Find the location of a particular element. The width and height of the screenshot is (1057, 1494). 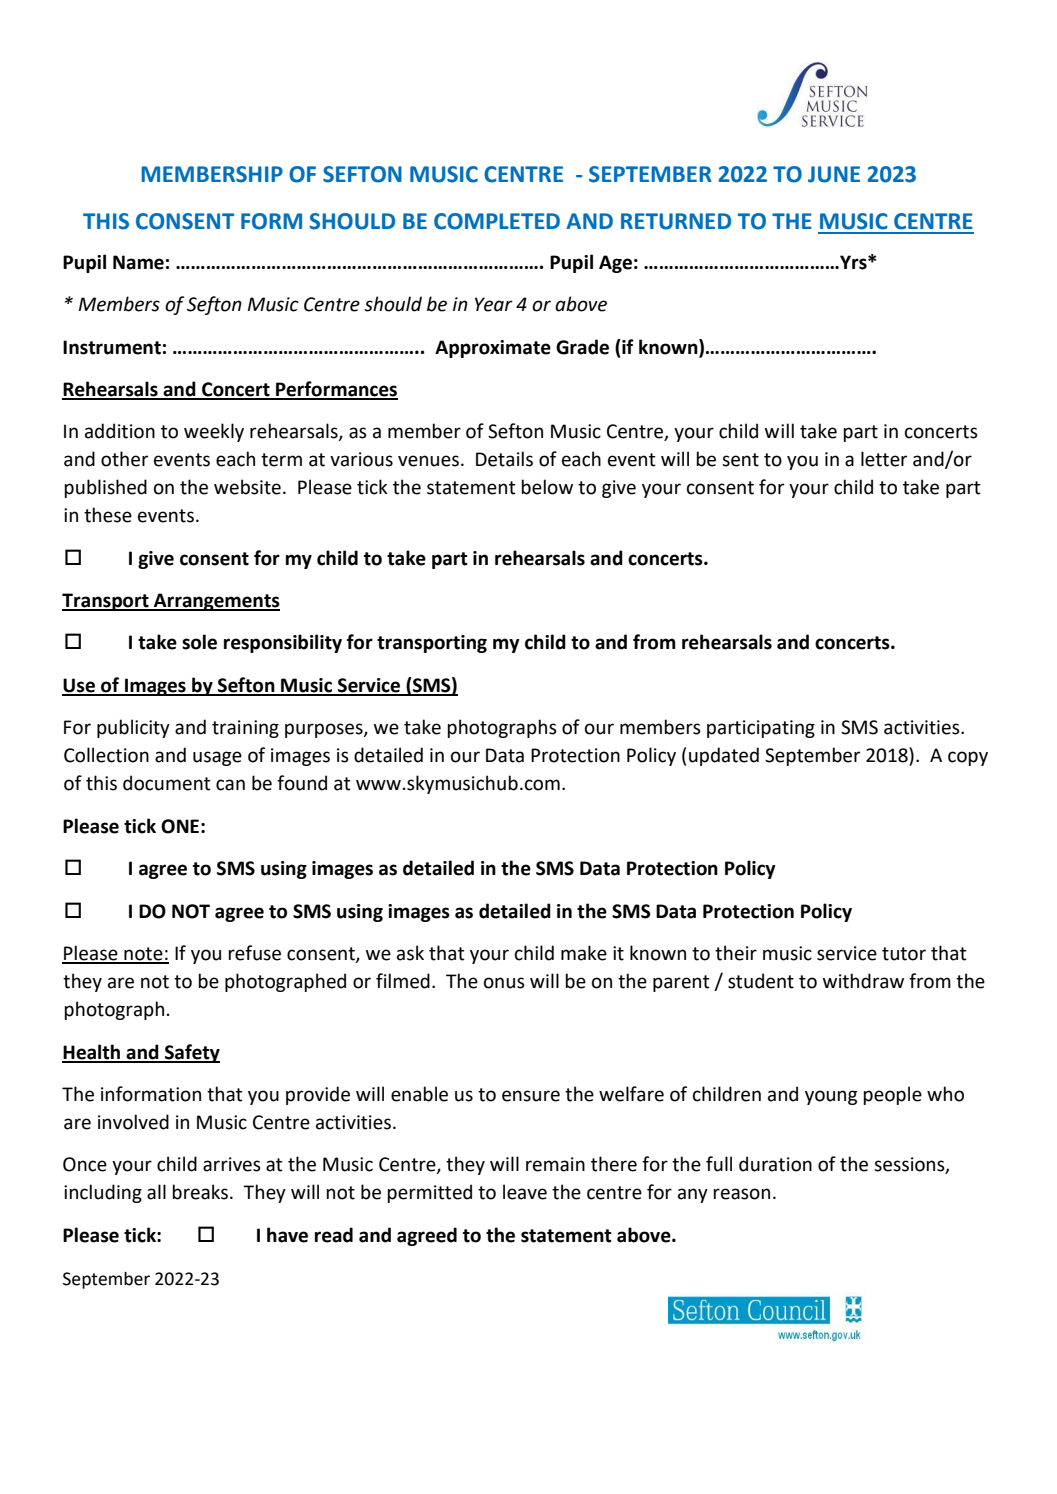

COMPLETED is located at coordinates (497, 221).
